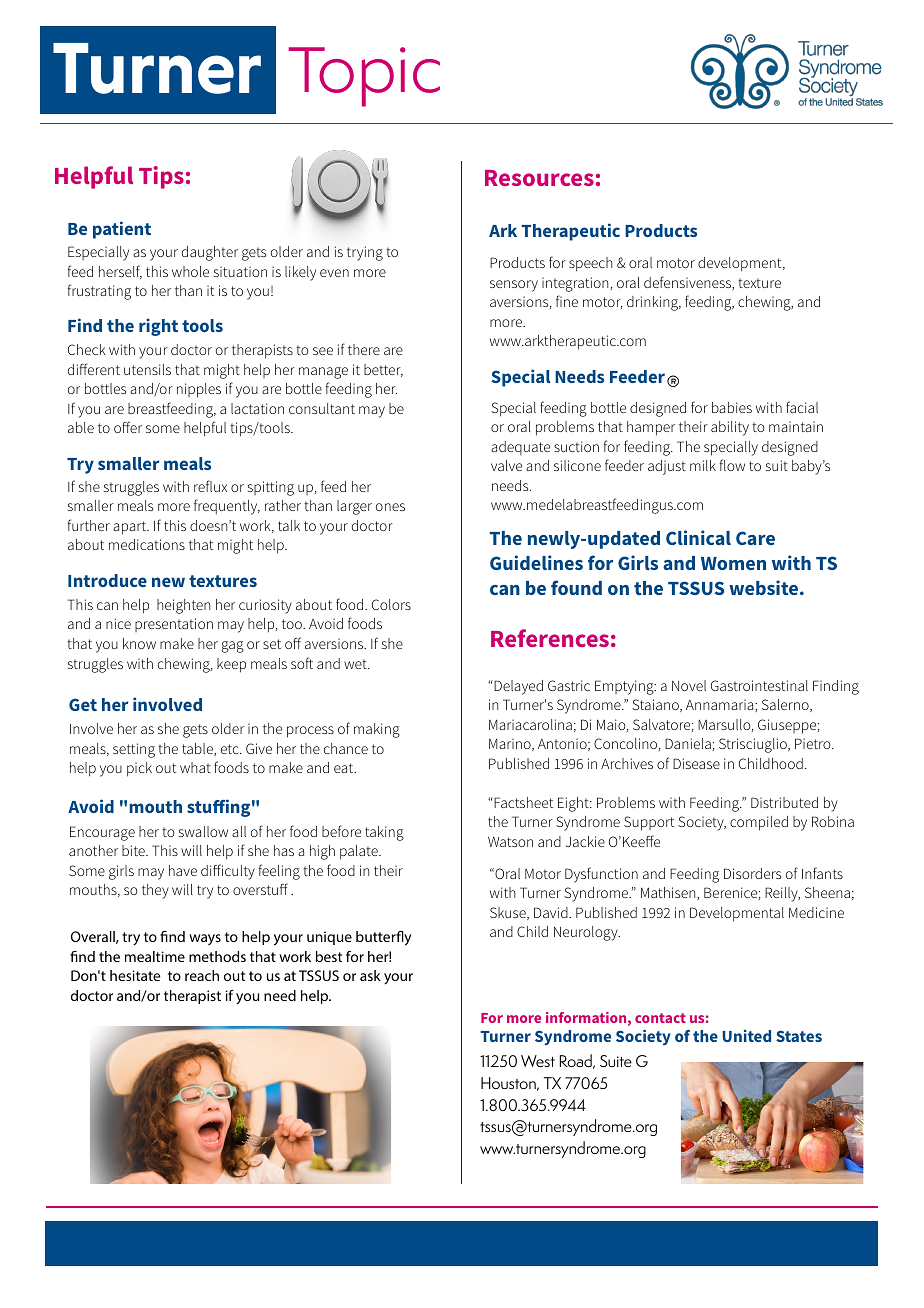 The image size is (924, 1308). Describe the element at coordinates (364, 77) in the screenshot. I see `Topic` at that location.
